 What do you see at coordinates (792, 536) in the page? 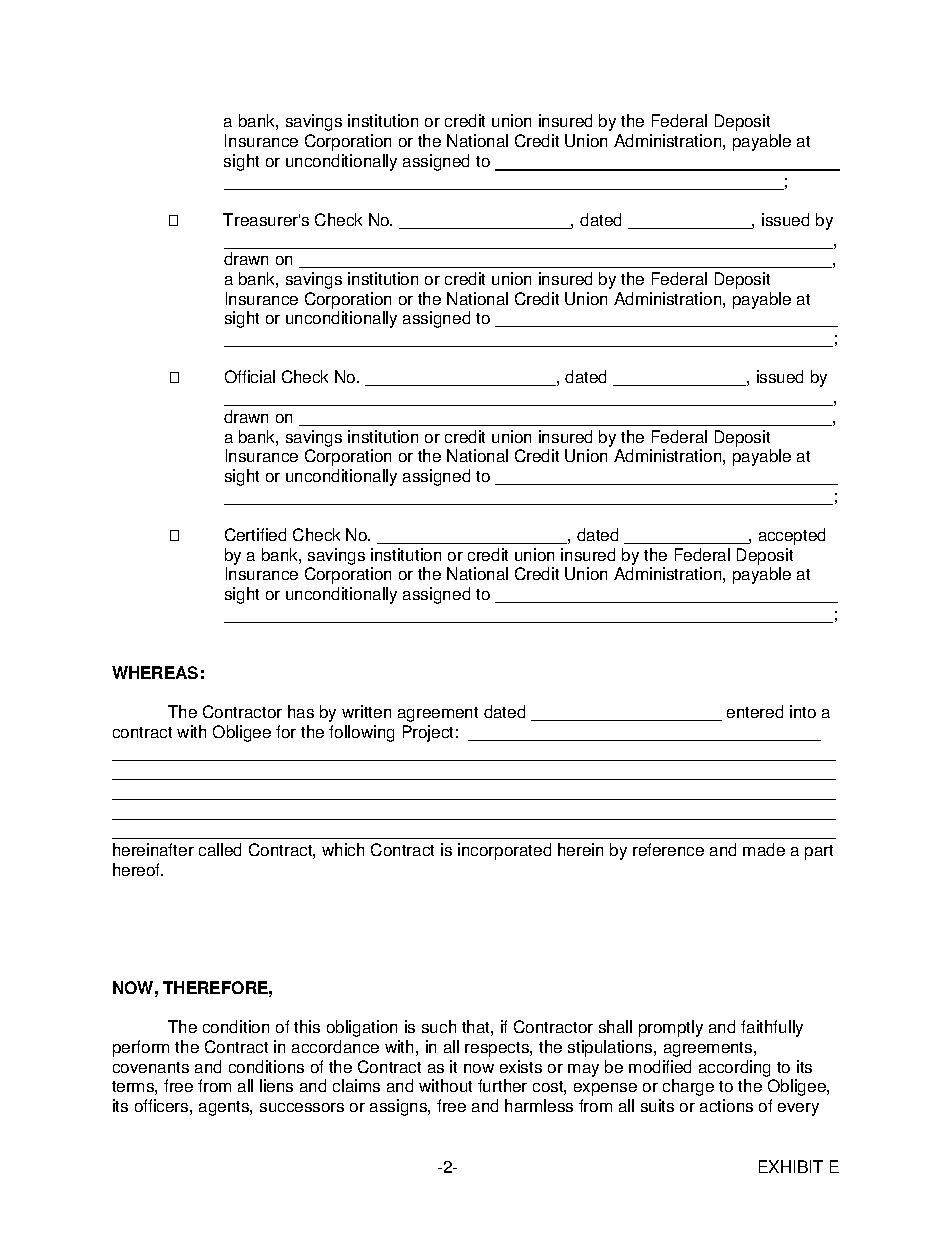
I see `accepted` at bounding box center [792, 536].
